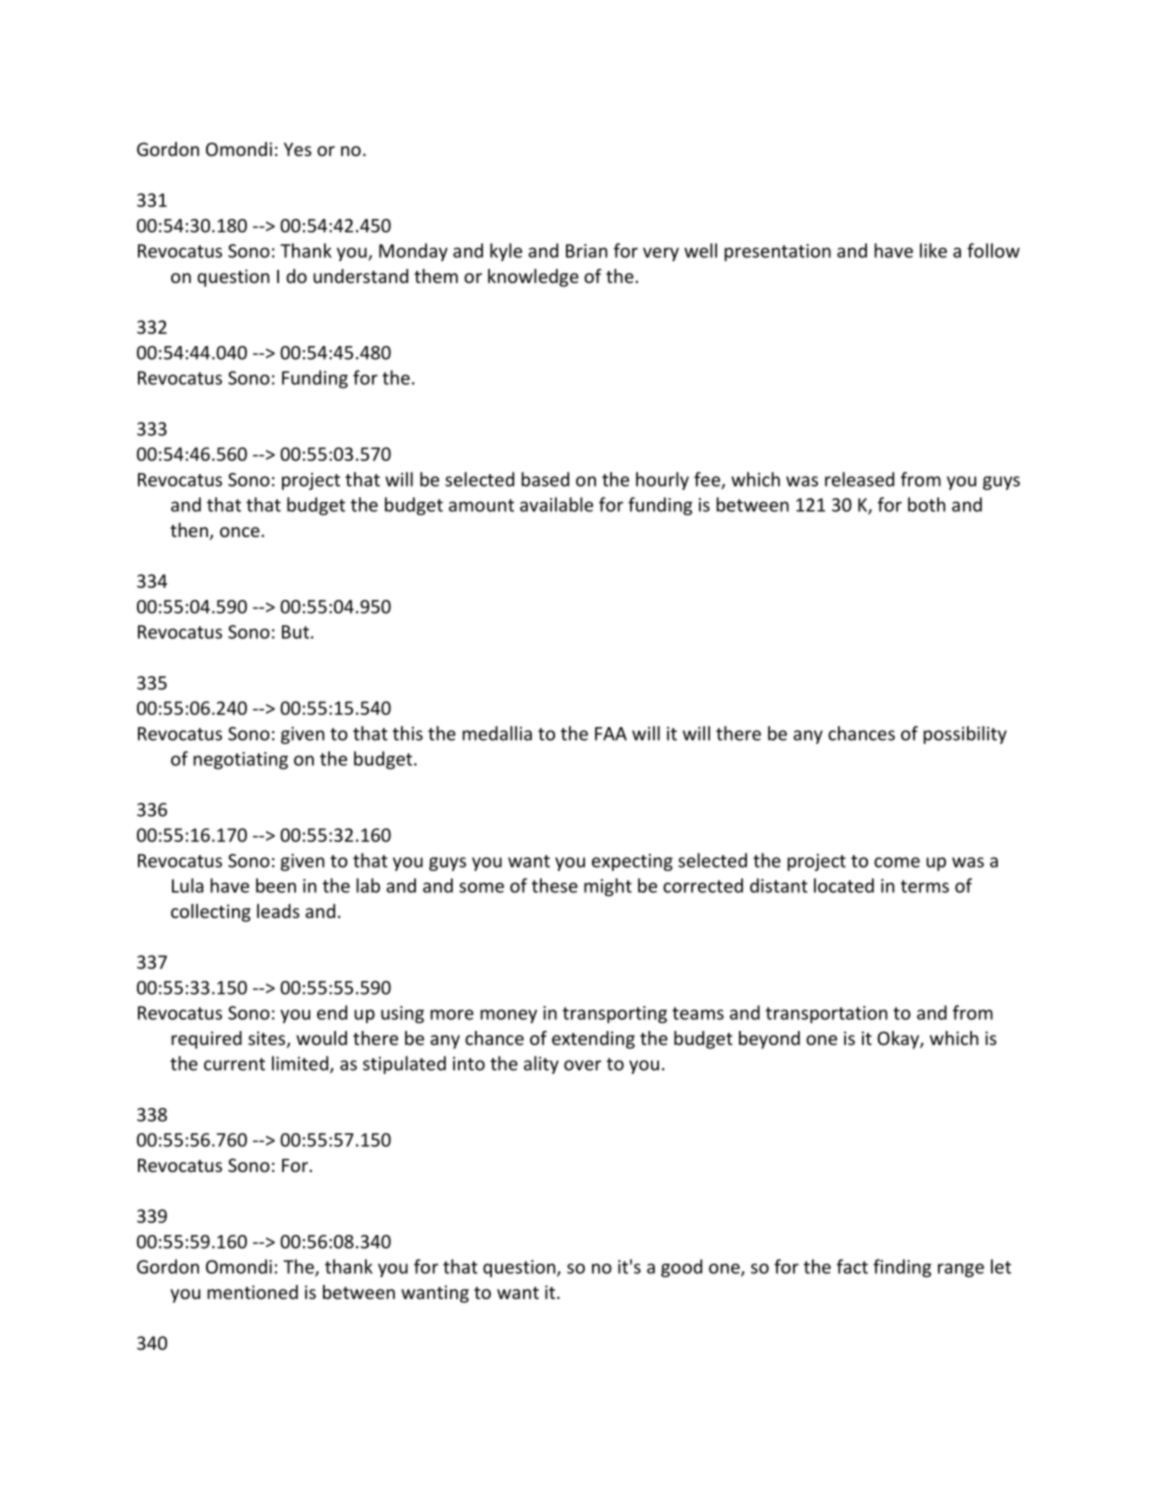  What do you see at coordinates (933, 250) in the screenshot?
I see `like` at bounding box center [933, 250].
